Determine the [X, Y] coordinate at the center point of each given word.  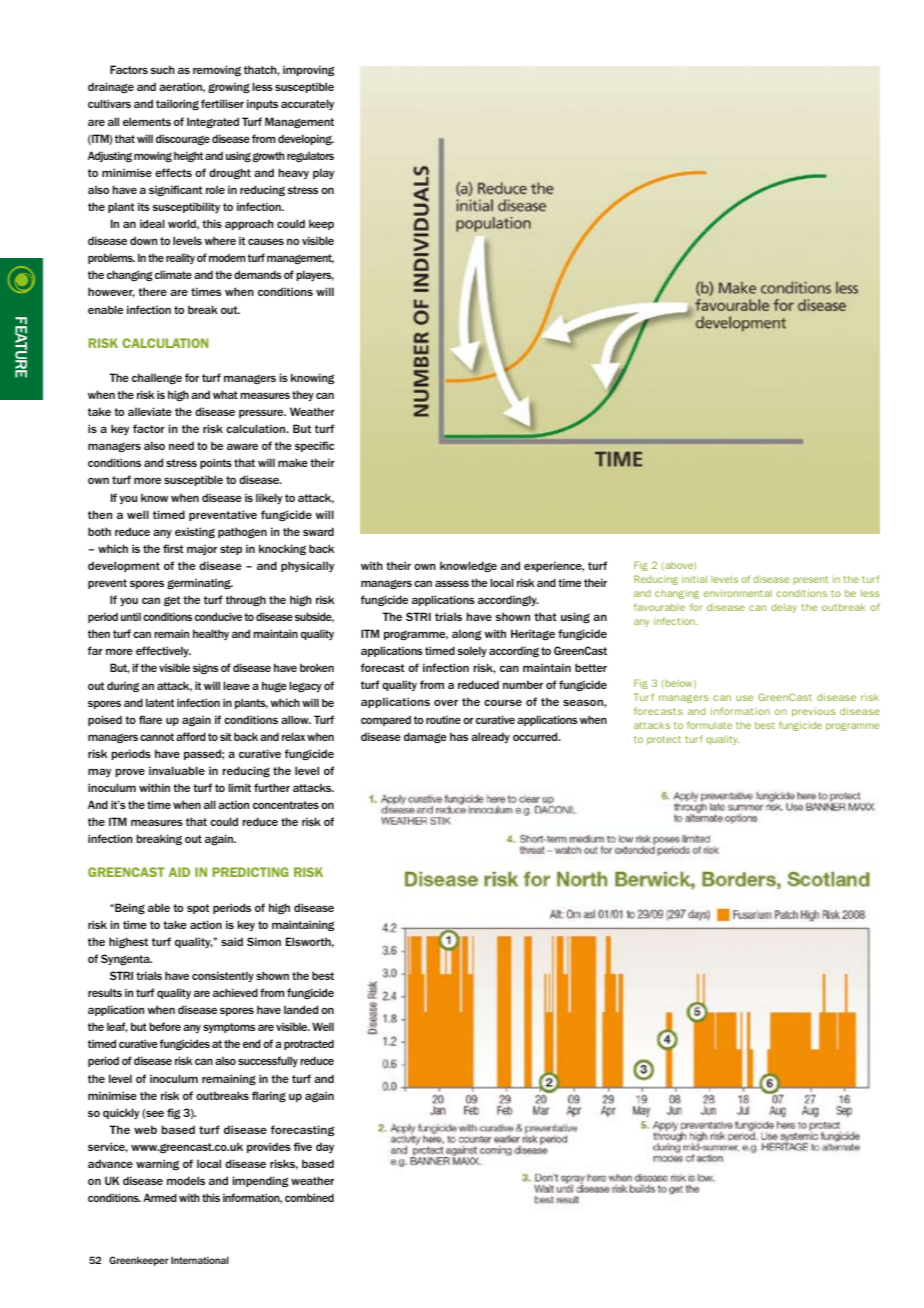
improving [308, 70]
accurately [307, 104]
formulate [709, 725]
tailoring [177, 104]
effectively [163, 651]
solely [472, 651]
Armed [160, 1197]
